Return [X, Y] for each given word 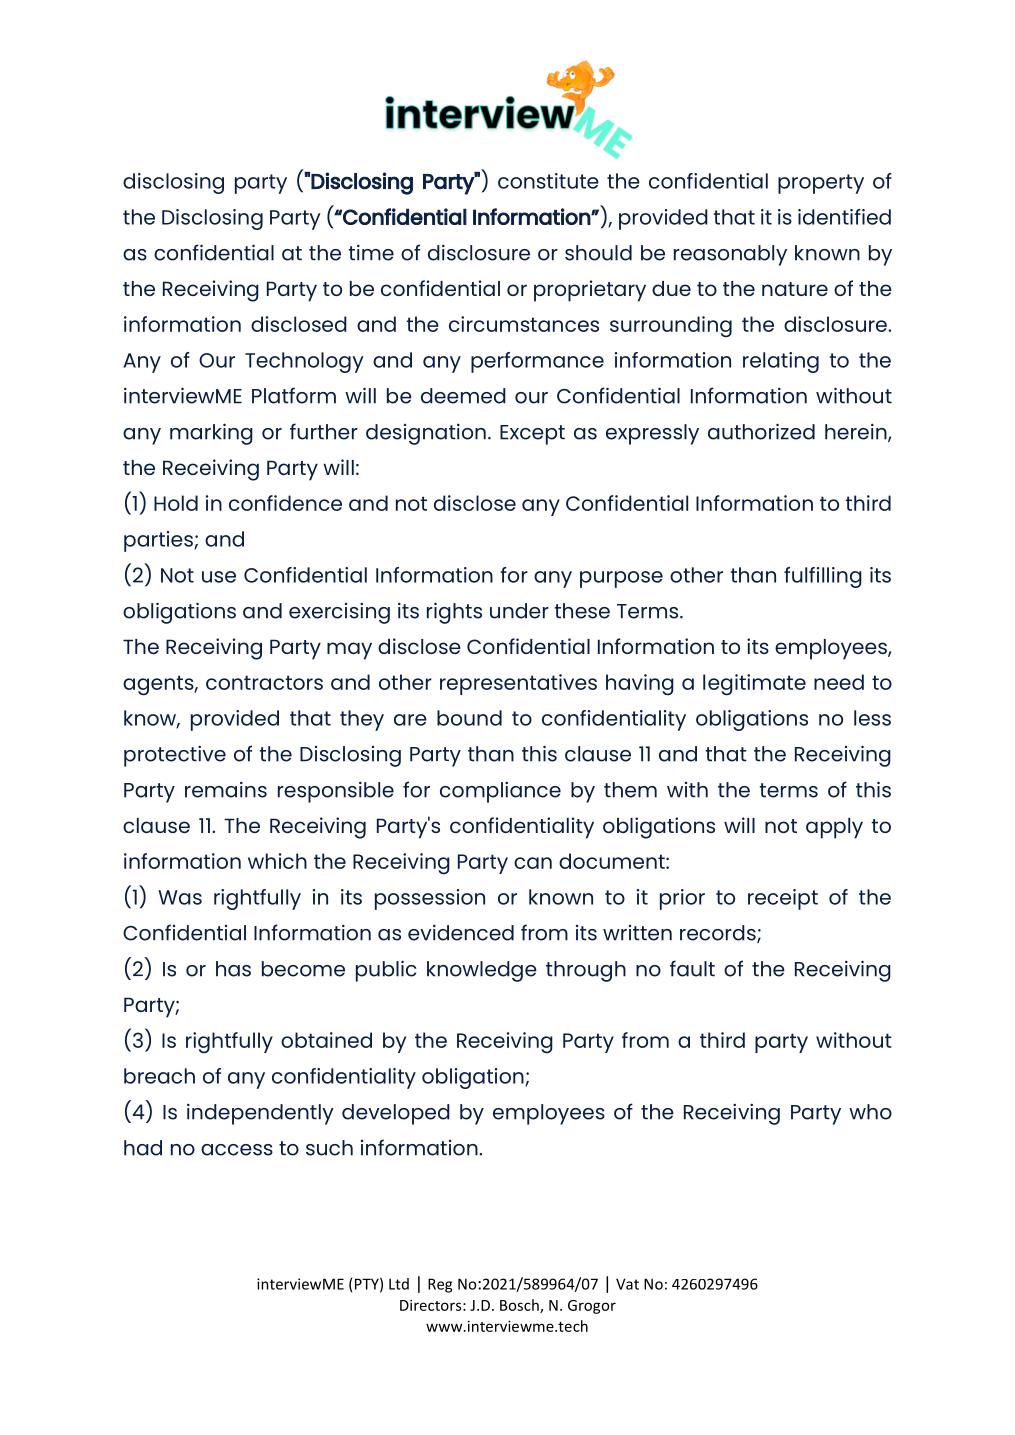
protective [175, 756]
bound [469, 718]
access [237, 1150]
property [821, 184]
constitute [548, 181]
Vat [627, 1284]
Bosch [520, 1306]
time [371, 252]
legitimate [754, 685]
